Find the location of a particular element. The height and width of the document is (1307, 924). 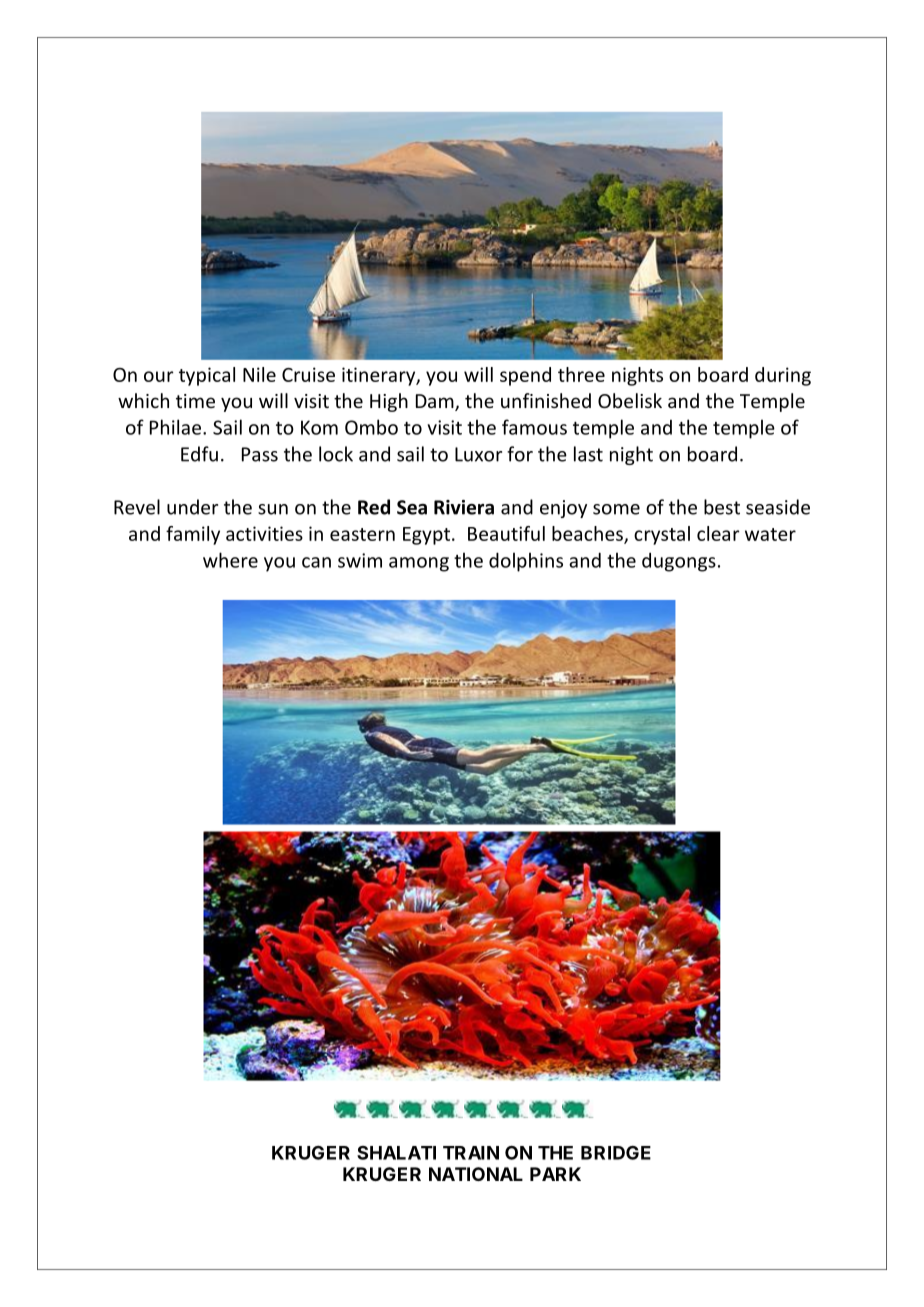

TRAIN is located at coordinates (471, 1153).
